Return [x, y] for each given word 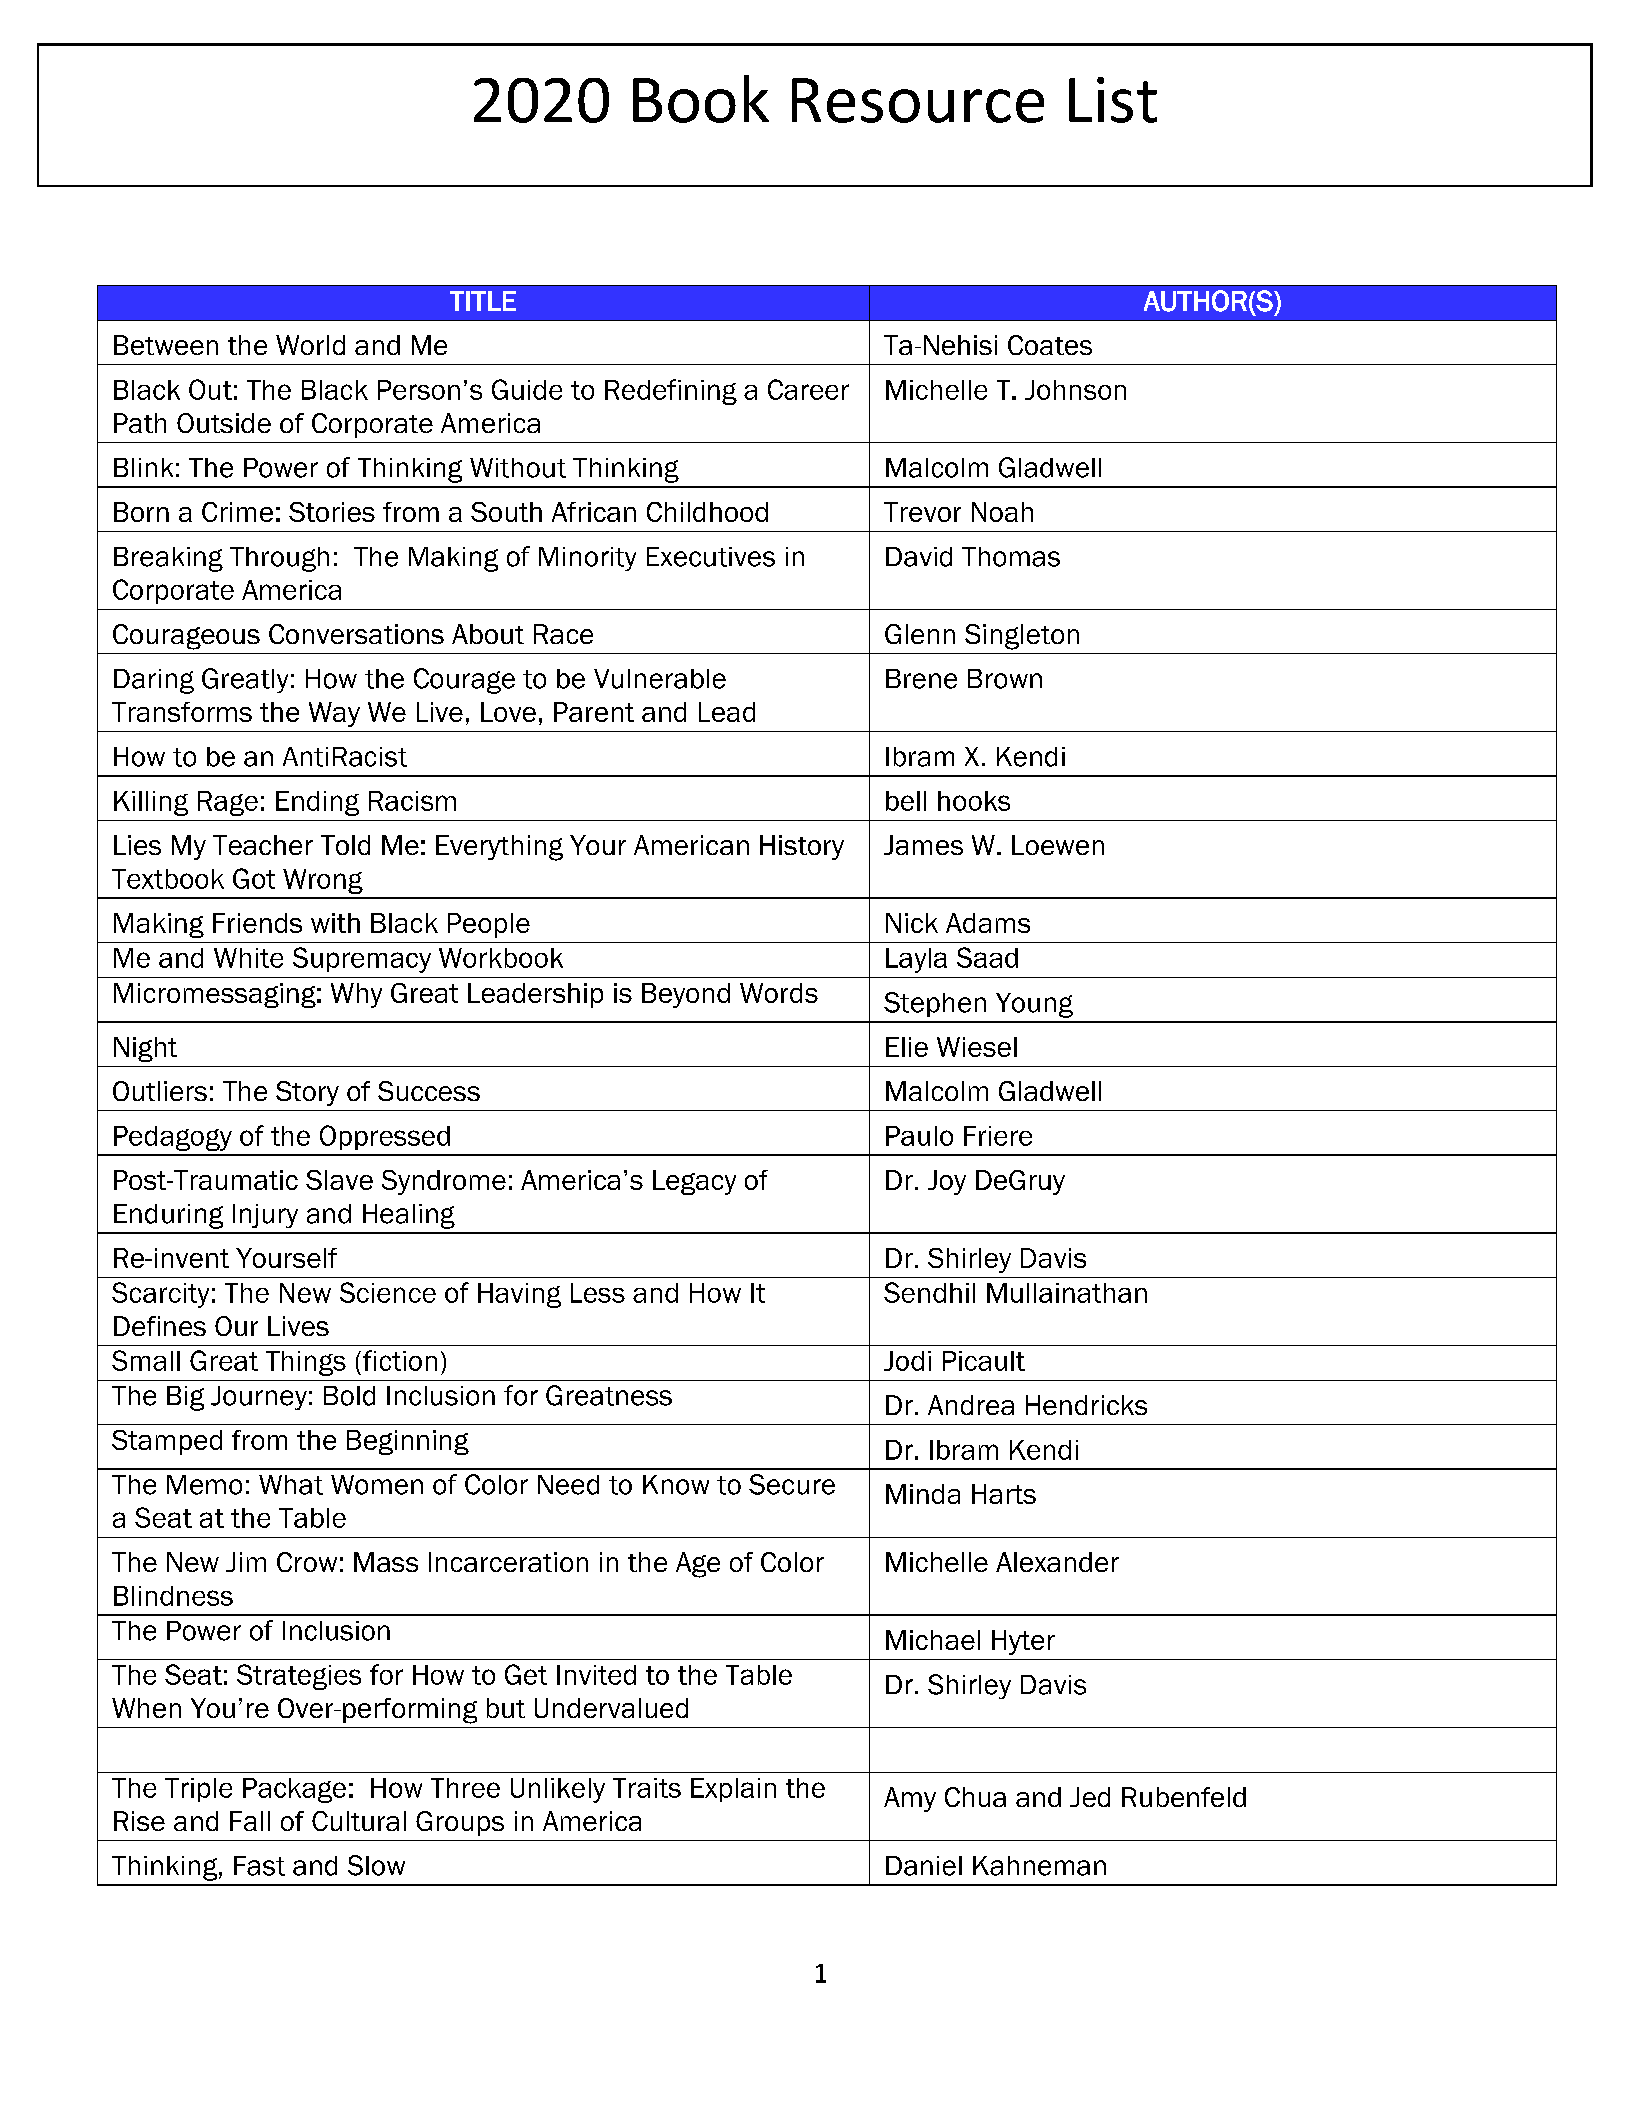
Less [598, 1293]
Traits [647, 1788]
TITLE [483, 301]
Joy [947, 1182]
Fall [250, 1821]
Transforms [182, 712]
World [310, 345]
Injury [265, 1216]
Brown [1005, 679]
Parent [594, 712]
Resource [918, 100]
